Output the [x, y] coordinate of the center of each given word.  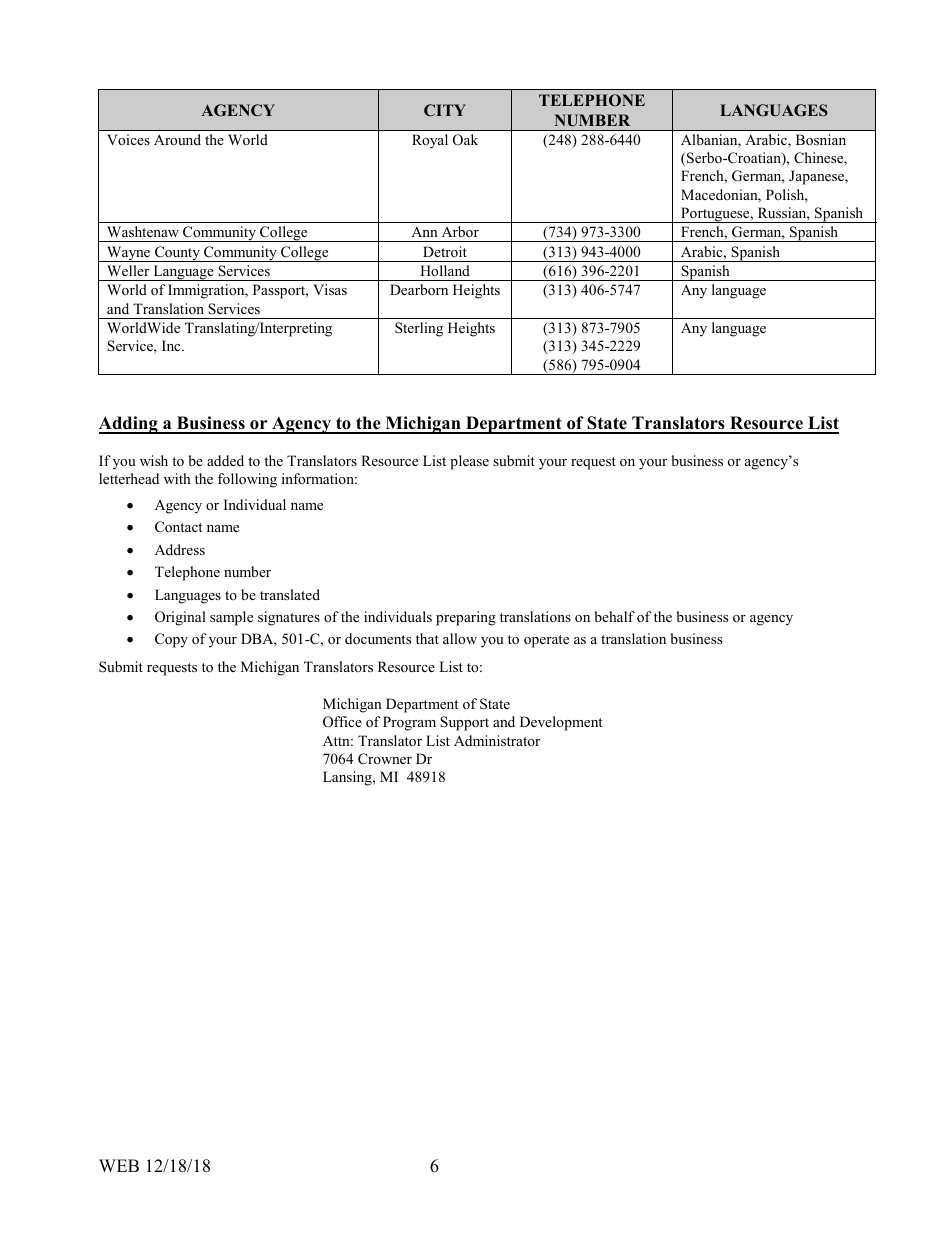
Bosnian [821, 139]
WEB [119, 1165]
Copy [171, 640]
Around [177, 139]
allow [460, 638]
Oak [465, 140]
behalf [614, 616]
